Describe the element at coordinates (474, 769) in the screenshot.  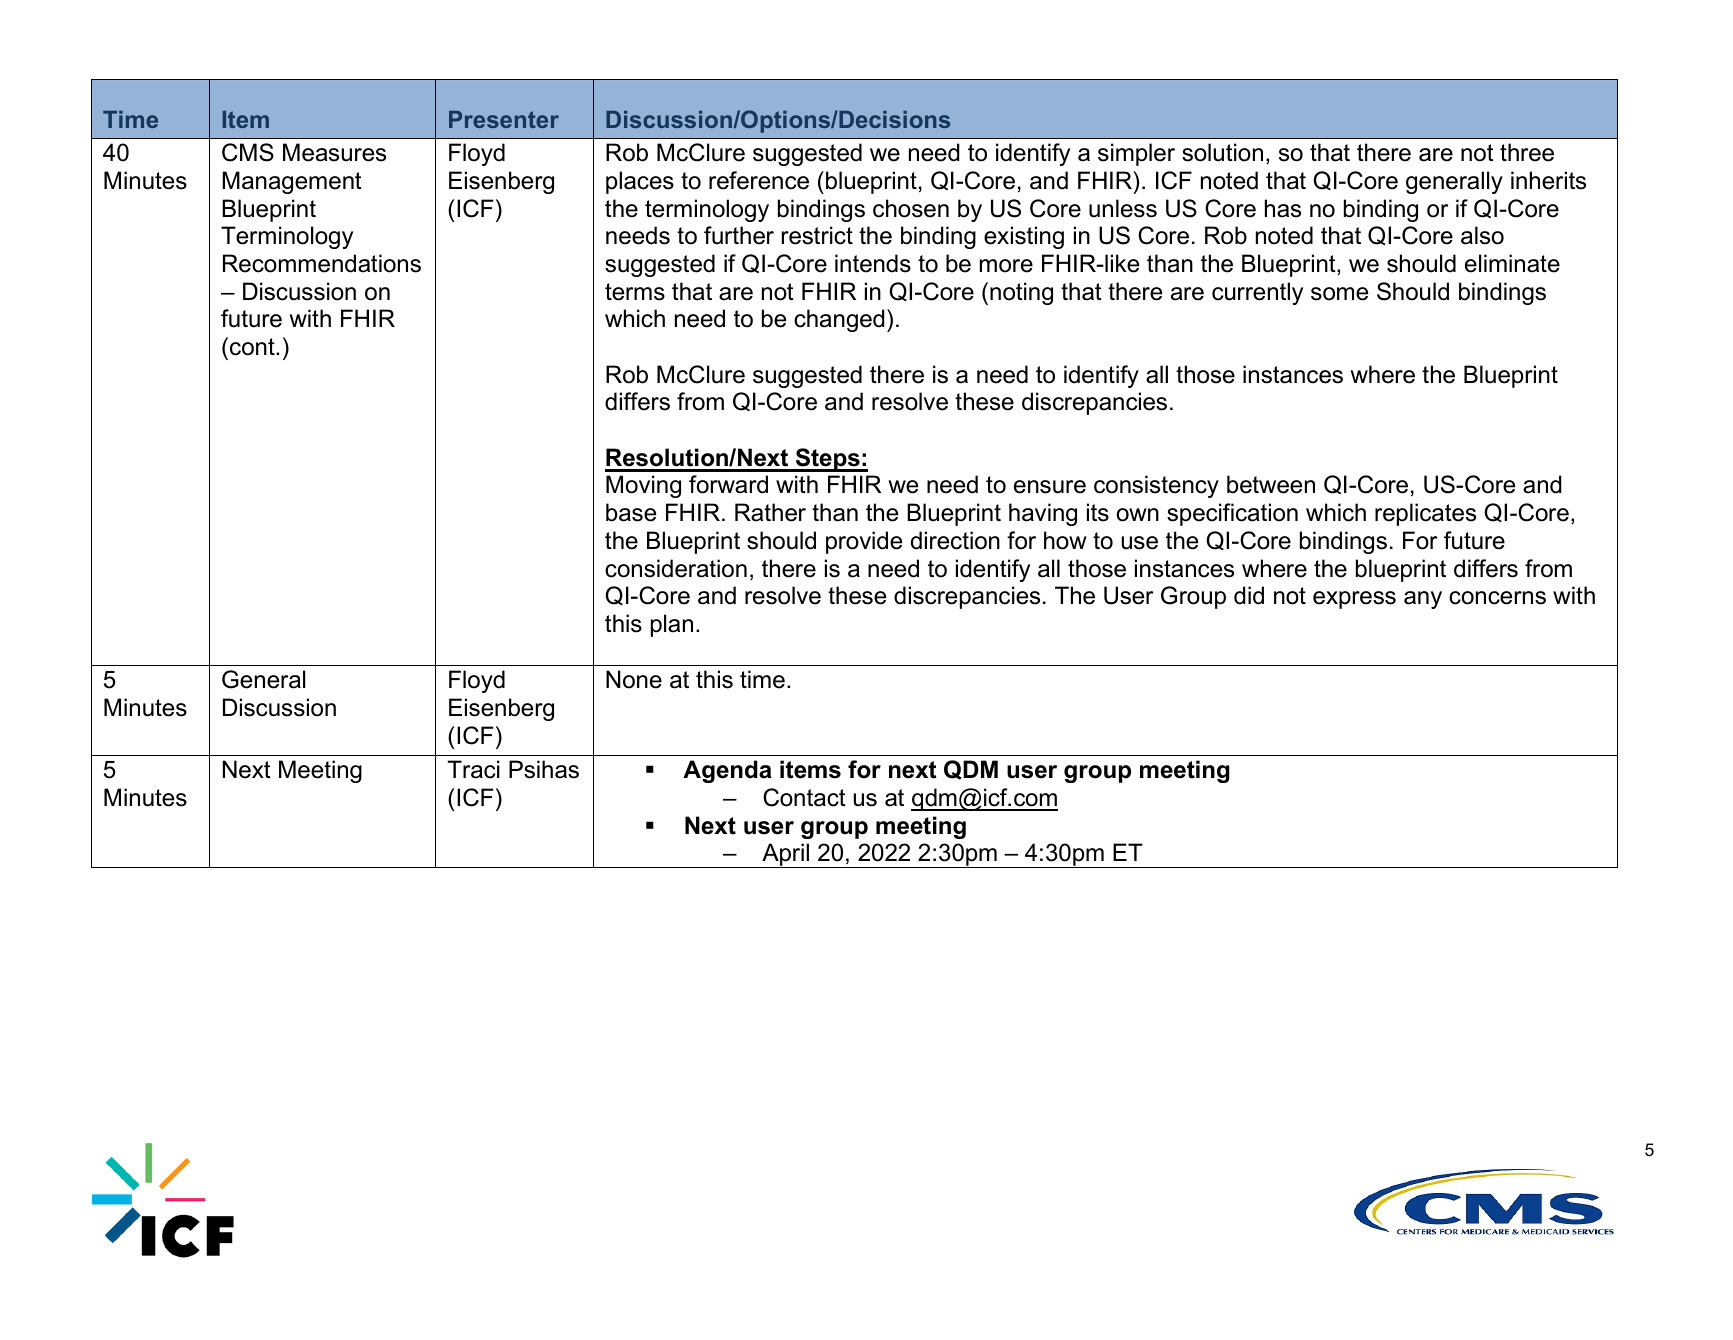
I see `Traci` at that location.
